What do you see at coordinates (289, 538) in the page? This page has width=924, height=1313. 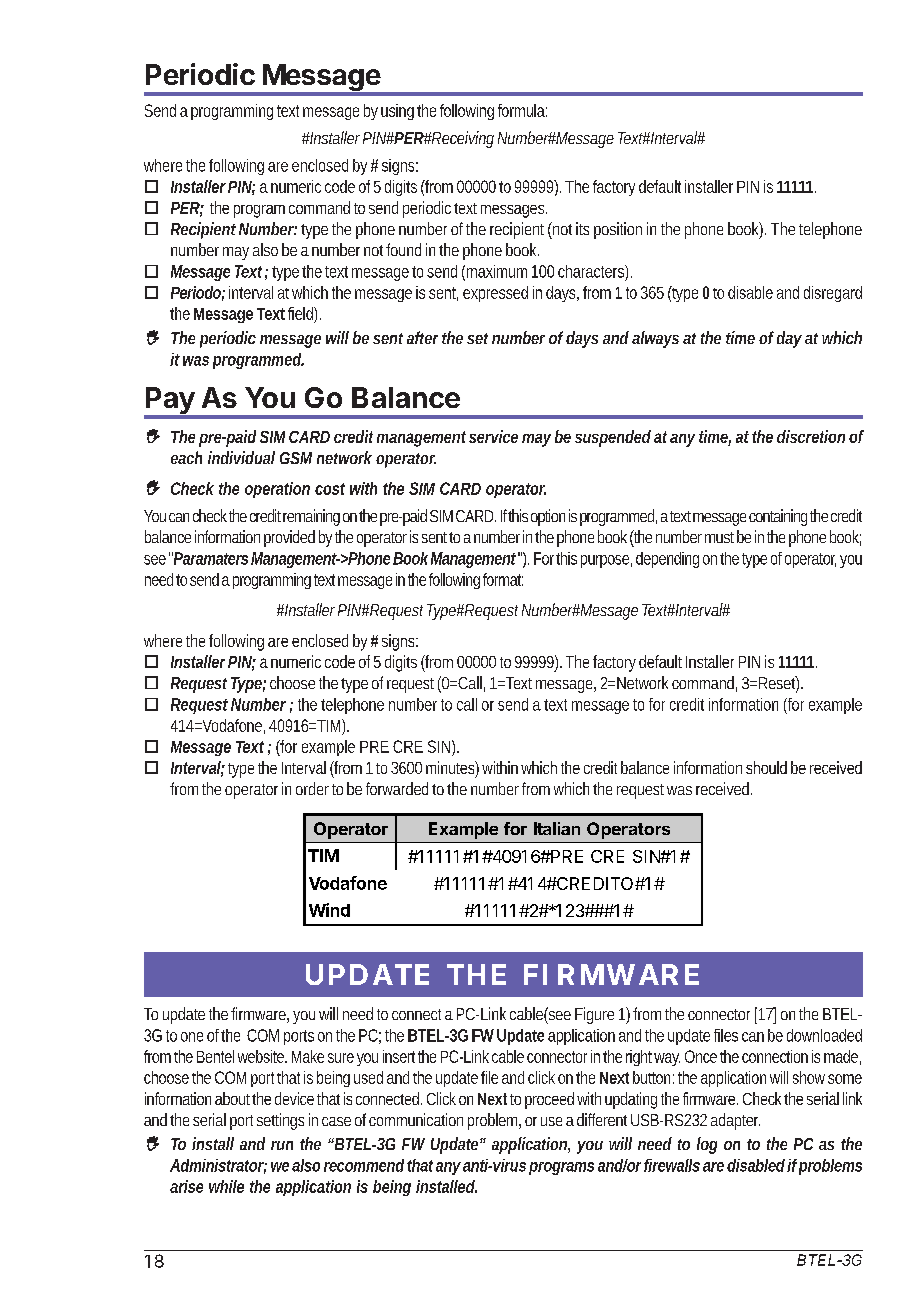 I see `provided` at bounding box center [289, 538].
